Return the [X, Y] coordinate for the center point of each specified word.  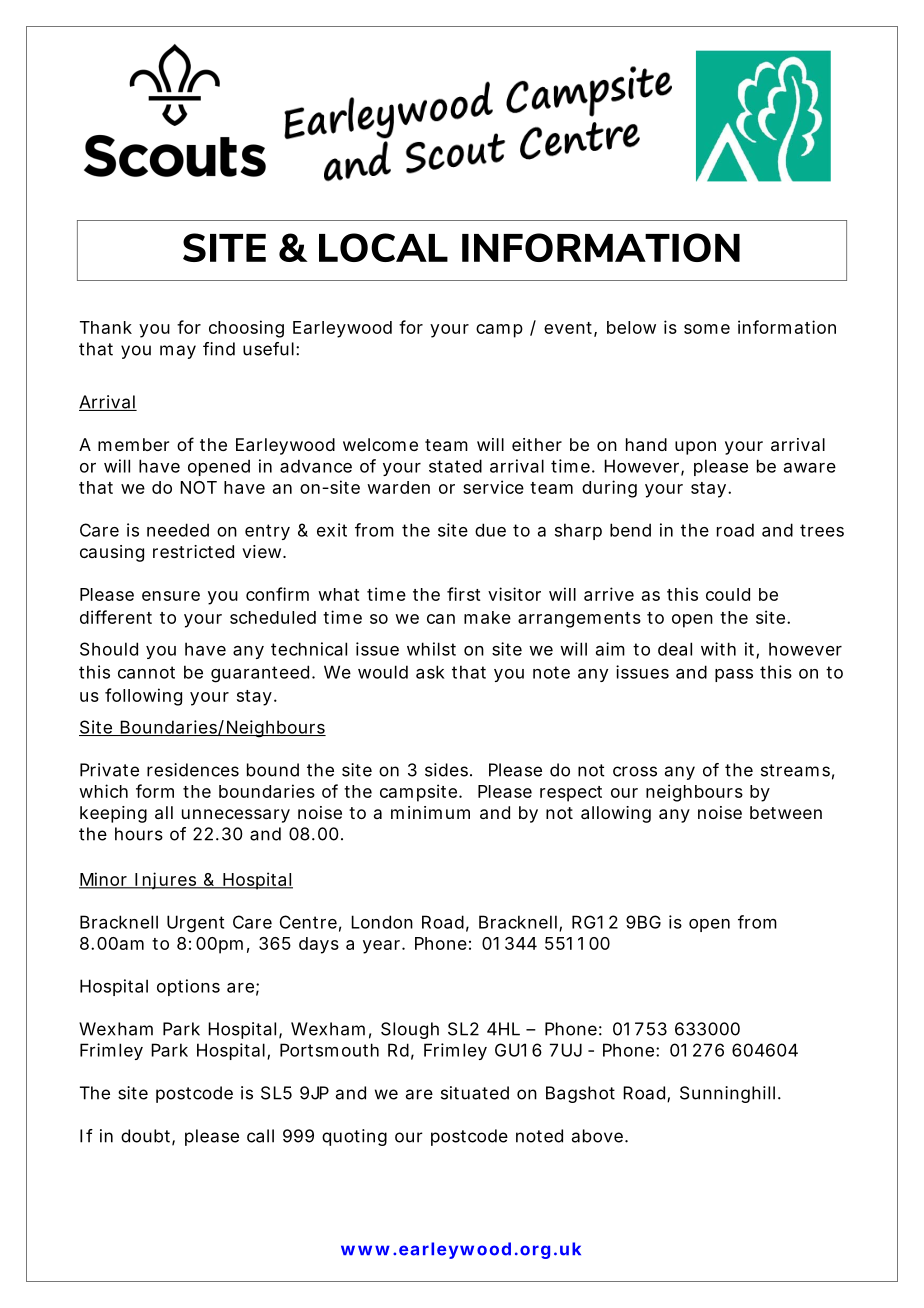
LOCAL [383, 247]
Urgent [195, 924]
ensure [171, 596]
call [260, 1136]
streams [795, 770]
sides [448, 770]
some [707, 329]
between [786, 812]
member [133, 444]
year [383, 947]
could [728, 594]
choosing [246, 329]
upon [695, 448]
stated [455, 466]
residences [193, 770]
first [464, 594]
